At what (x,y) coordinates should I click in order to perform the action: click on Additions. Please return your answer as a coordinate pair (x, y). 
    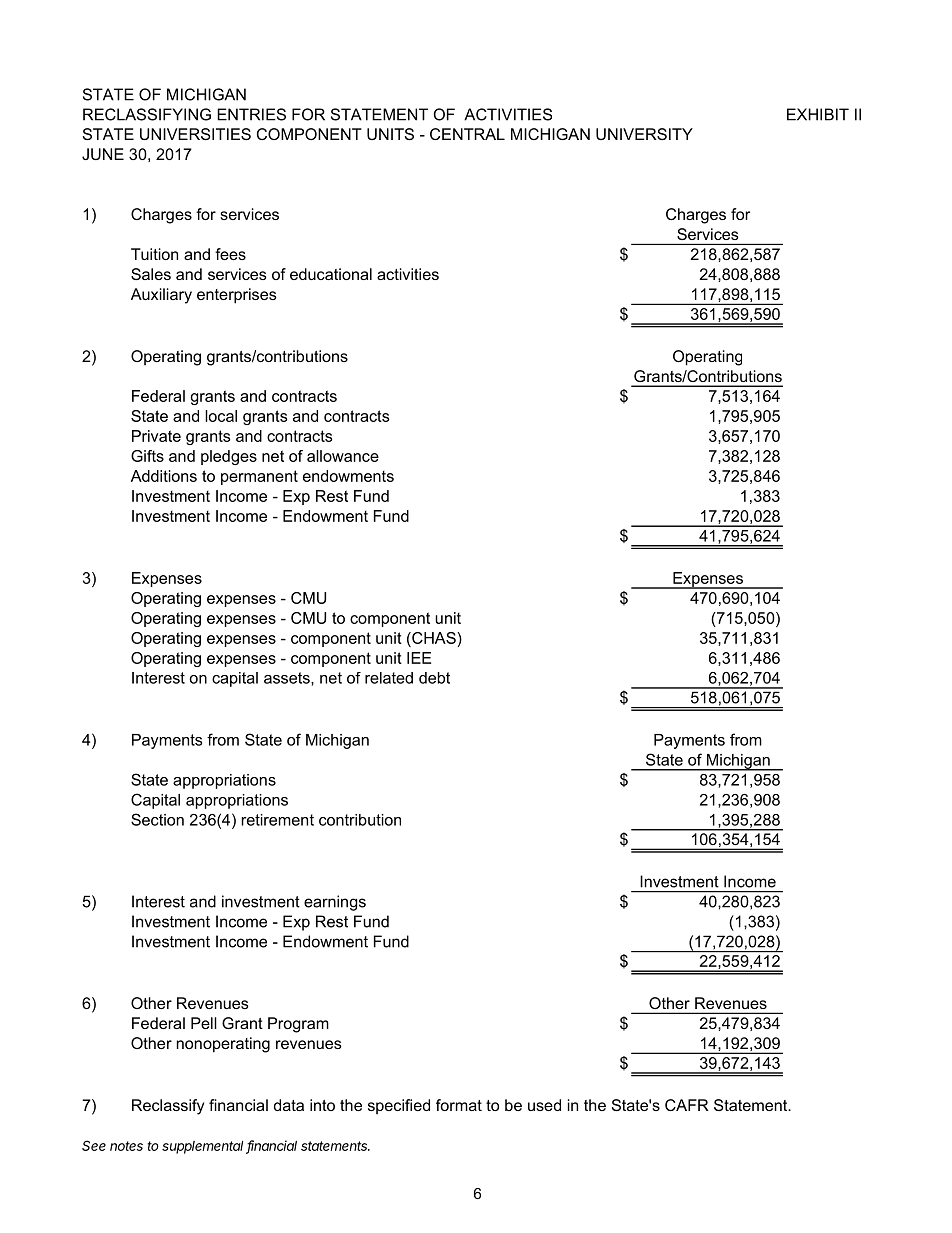
    Looking at the image, I should click on (164, 476).
